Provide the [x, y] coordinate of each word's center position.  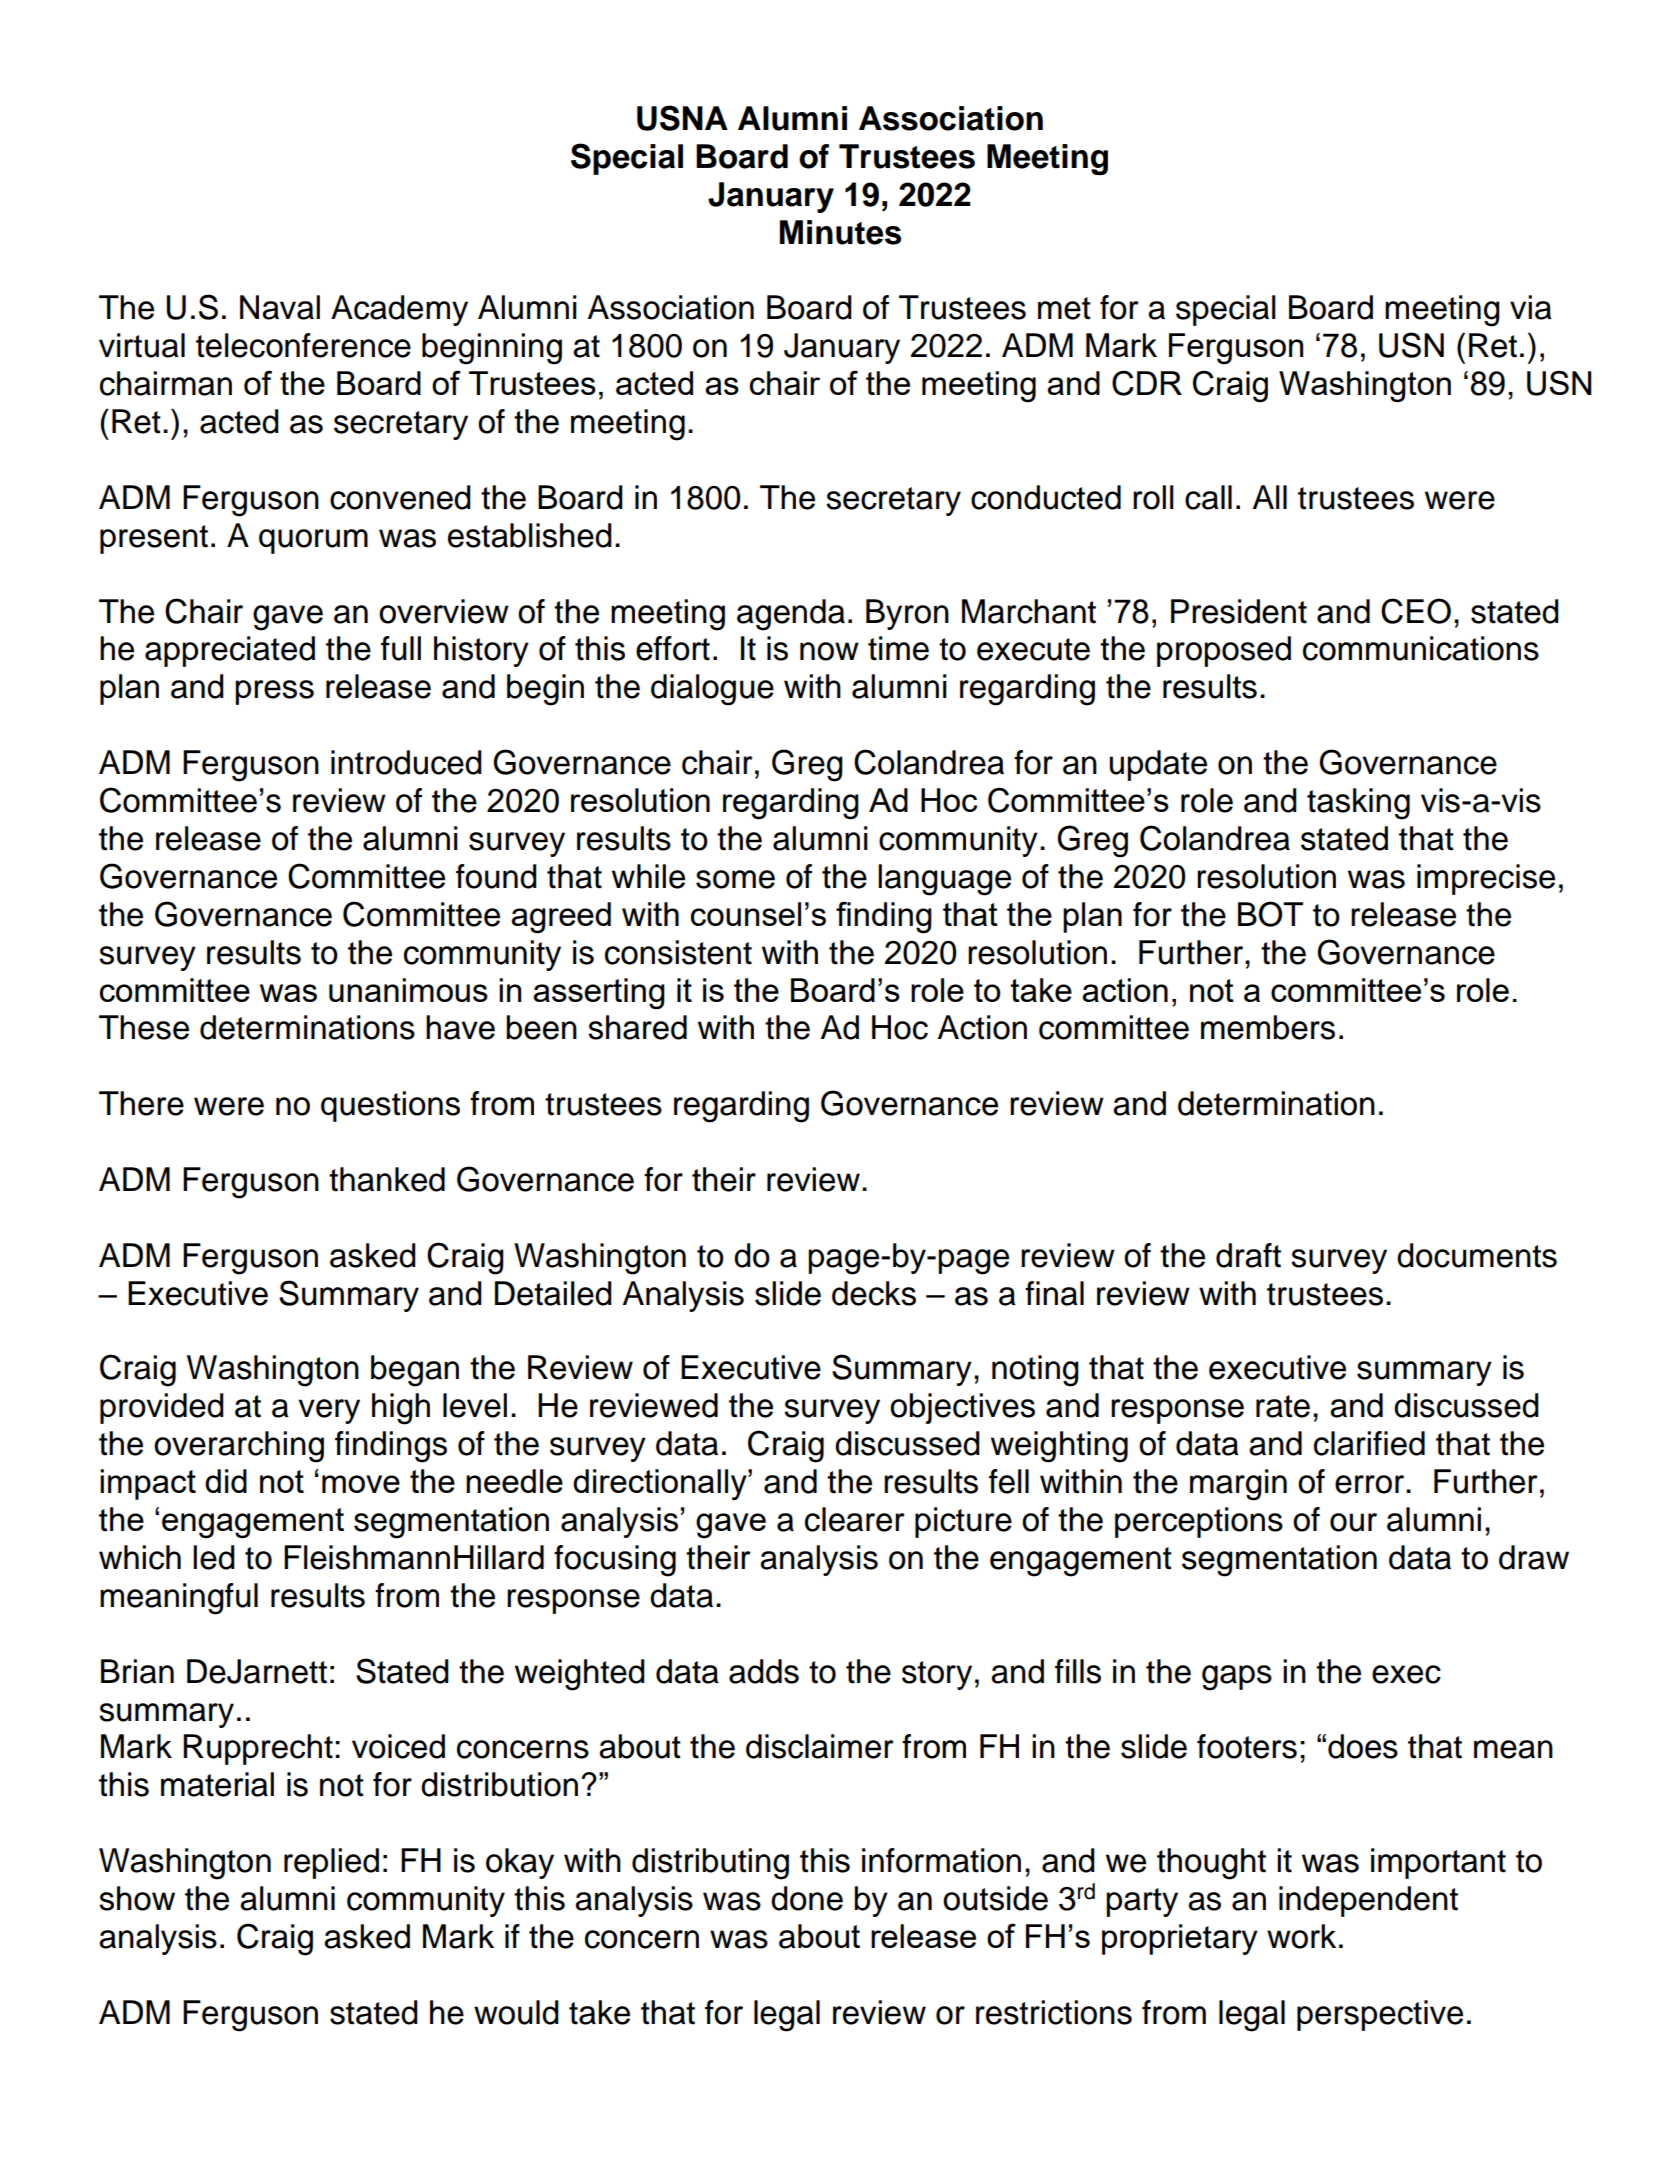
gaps [1237, 1678]
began [415, 1371]
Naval [280, 307]
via [1531, 307]
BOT [1270, 914]
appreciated [230, 651]
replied [331, 1863]
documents [1477, 1255]
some [735, 879]
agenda [791, 615]
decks [874, 1293]
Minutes [840, 232]
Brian [137, 1671]
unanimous [408, 990]
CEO [1416, 611]
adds [764, 1671]
